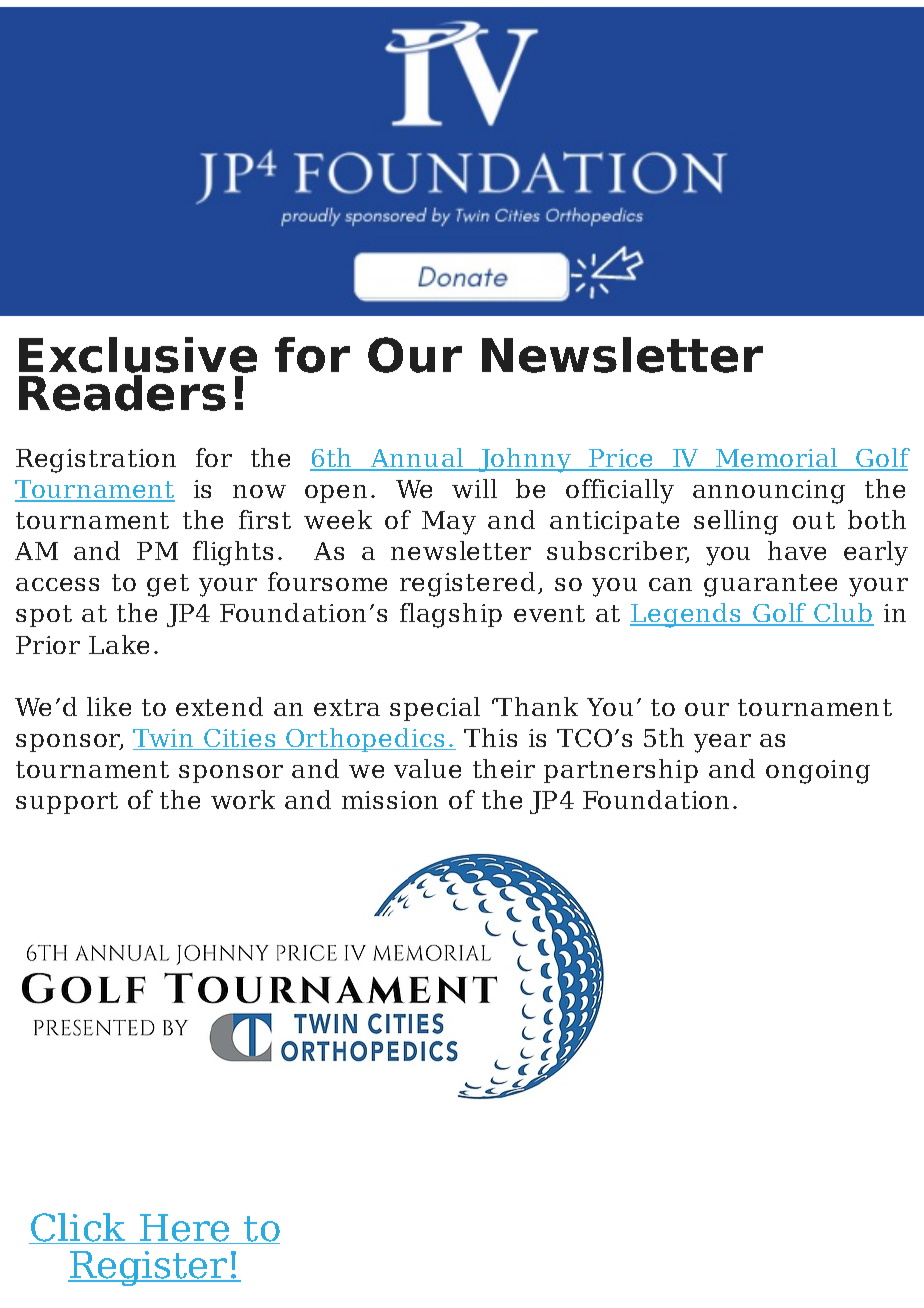 The width and height of the screenshot is (924, 1308). What do you see at coordinates (770, 585) in the screenshot?
I see `guarantee` at bounding box center [770, 585].
